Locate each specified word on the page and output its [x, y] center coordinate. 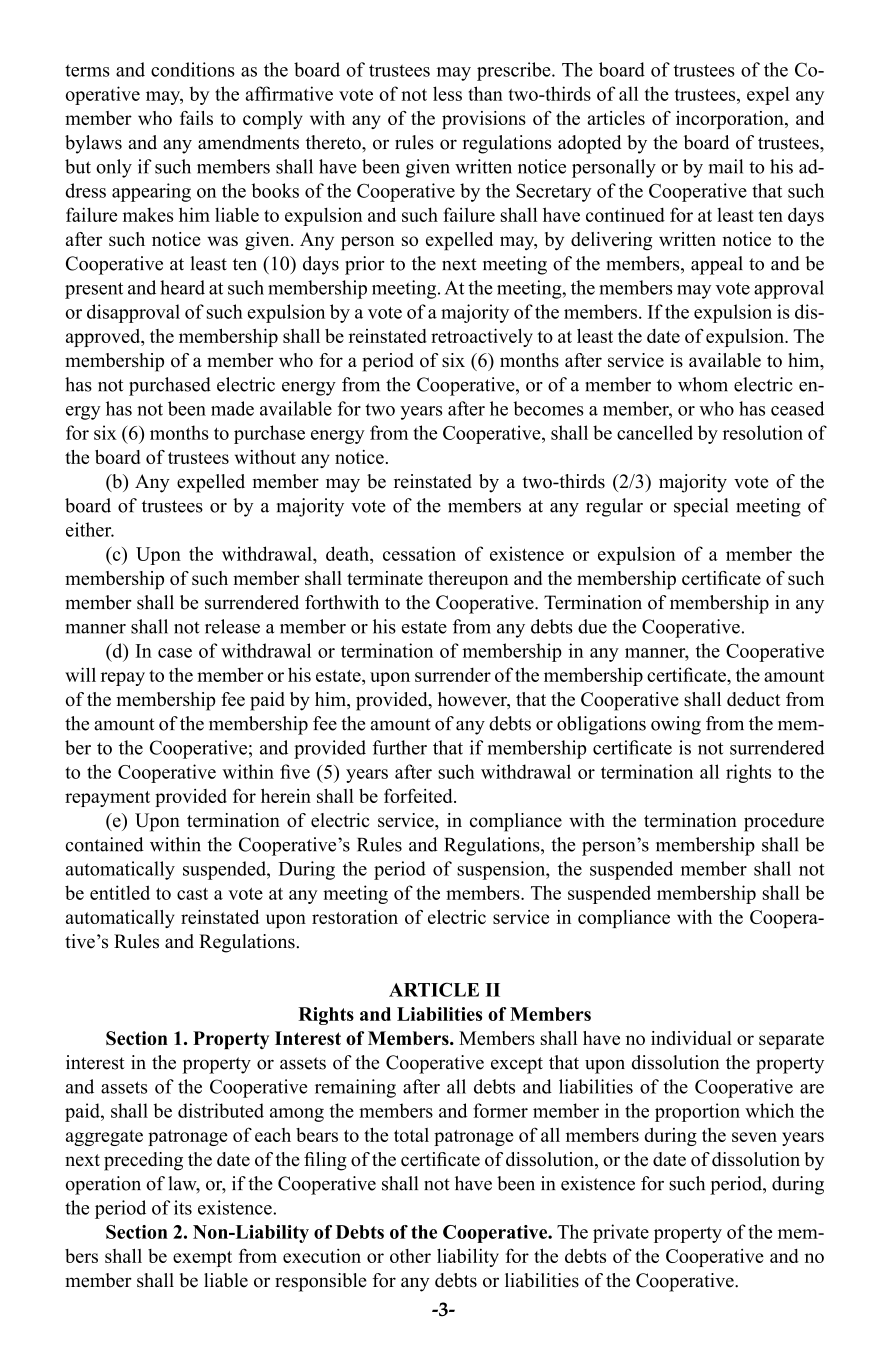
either [90, 529]
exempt [202, 1259]
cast [192, 894]
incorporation [731, 120]
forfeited [419, 795]
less [447, 93]
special [701, 507]
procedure [784, 822]
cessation [419, 553]
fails [196, 118]
